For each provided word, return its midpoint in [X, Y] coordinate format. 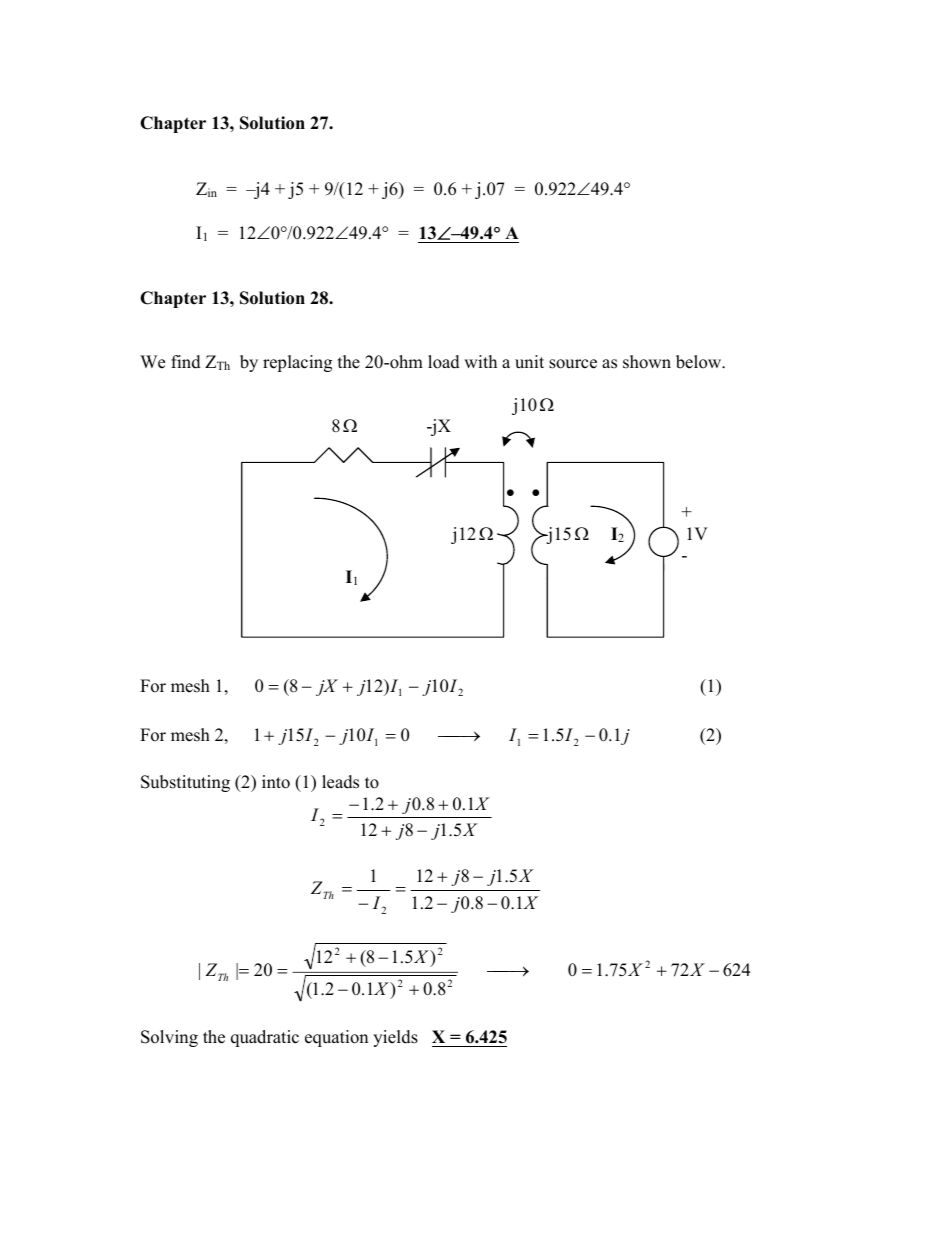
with [480, 361]
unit [529, 362]
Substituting [185, 783]
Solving [169, 1038]
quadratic [265, 1038]
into [276, 782]
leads [340, 782]
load [444, 362]
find [186, 362]
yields [395, 1038]
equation [336, 1038]
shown [647, 362]
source [573, 364]
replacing [297, 363]
